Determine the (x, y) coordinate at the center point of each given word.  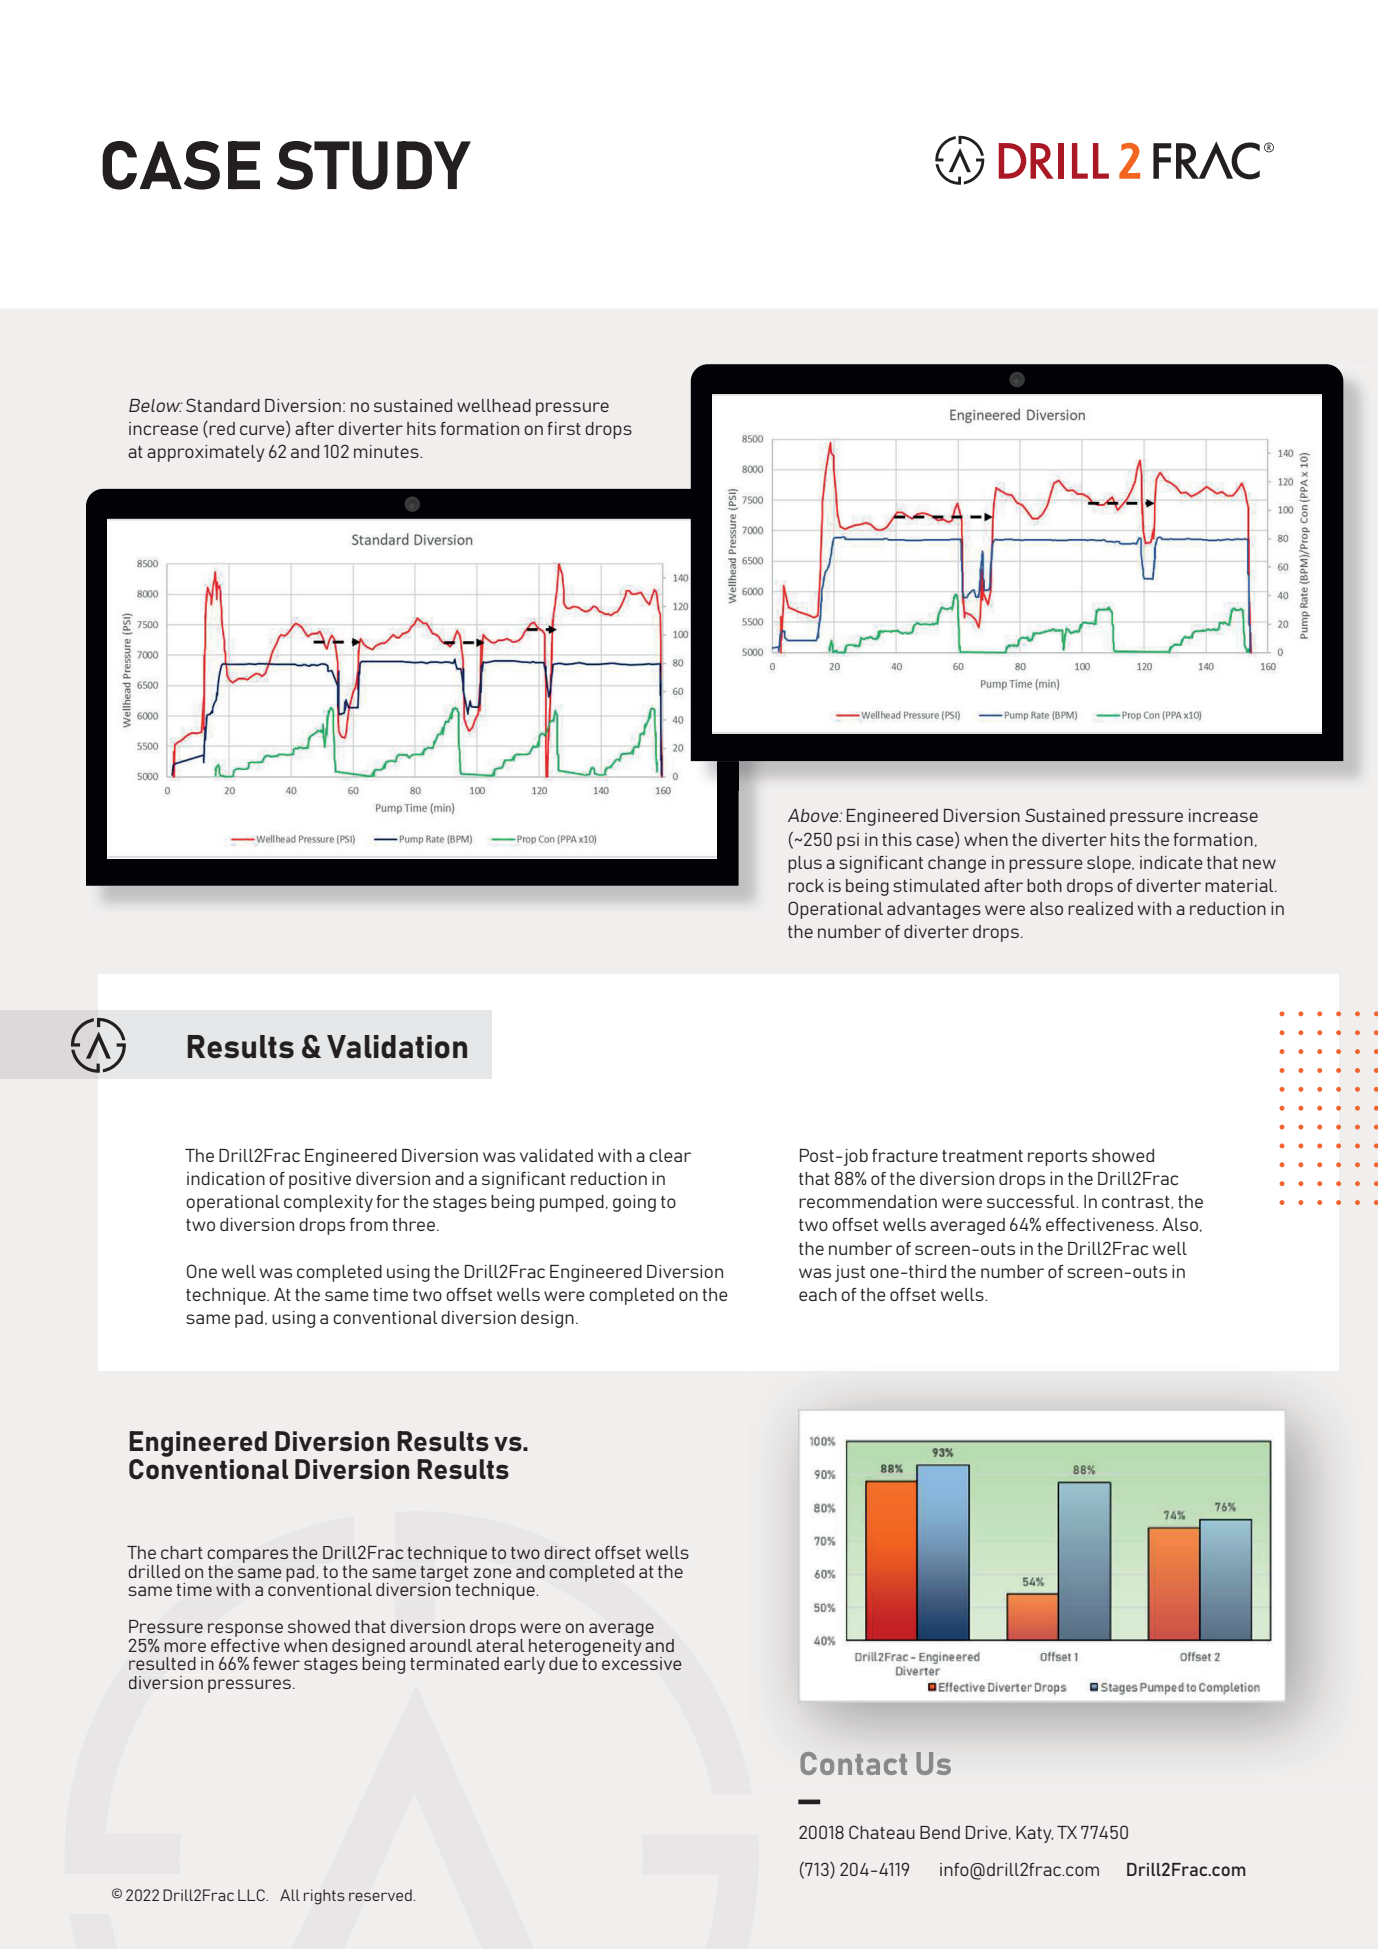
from (369, 1224)
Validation (397, 1047)
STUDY (374, 165)
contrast (1137, 1202)
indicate (1171, 862)
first (564, 428)
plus (805, 864)
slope (1110, 864)
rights (324, 1897)
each (818, 1294)
